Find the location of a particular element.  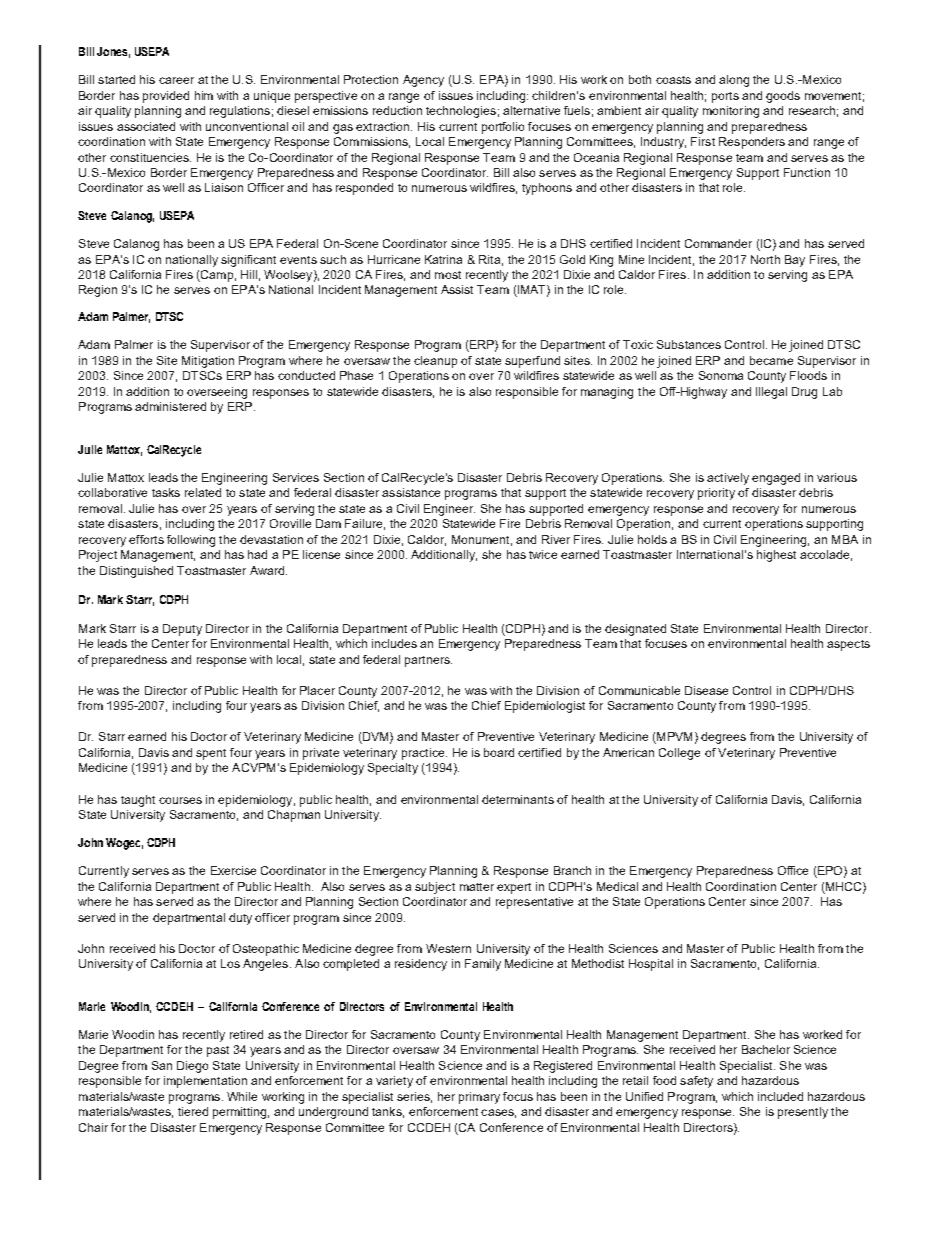

College is located at coordinates (679, 754).
